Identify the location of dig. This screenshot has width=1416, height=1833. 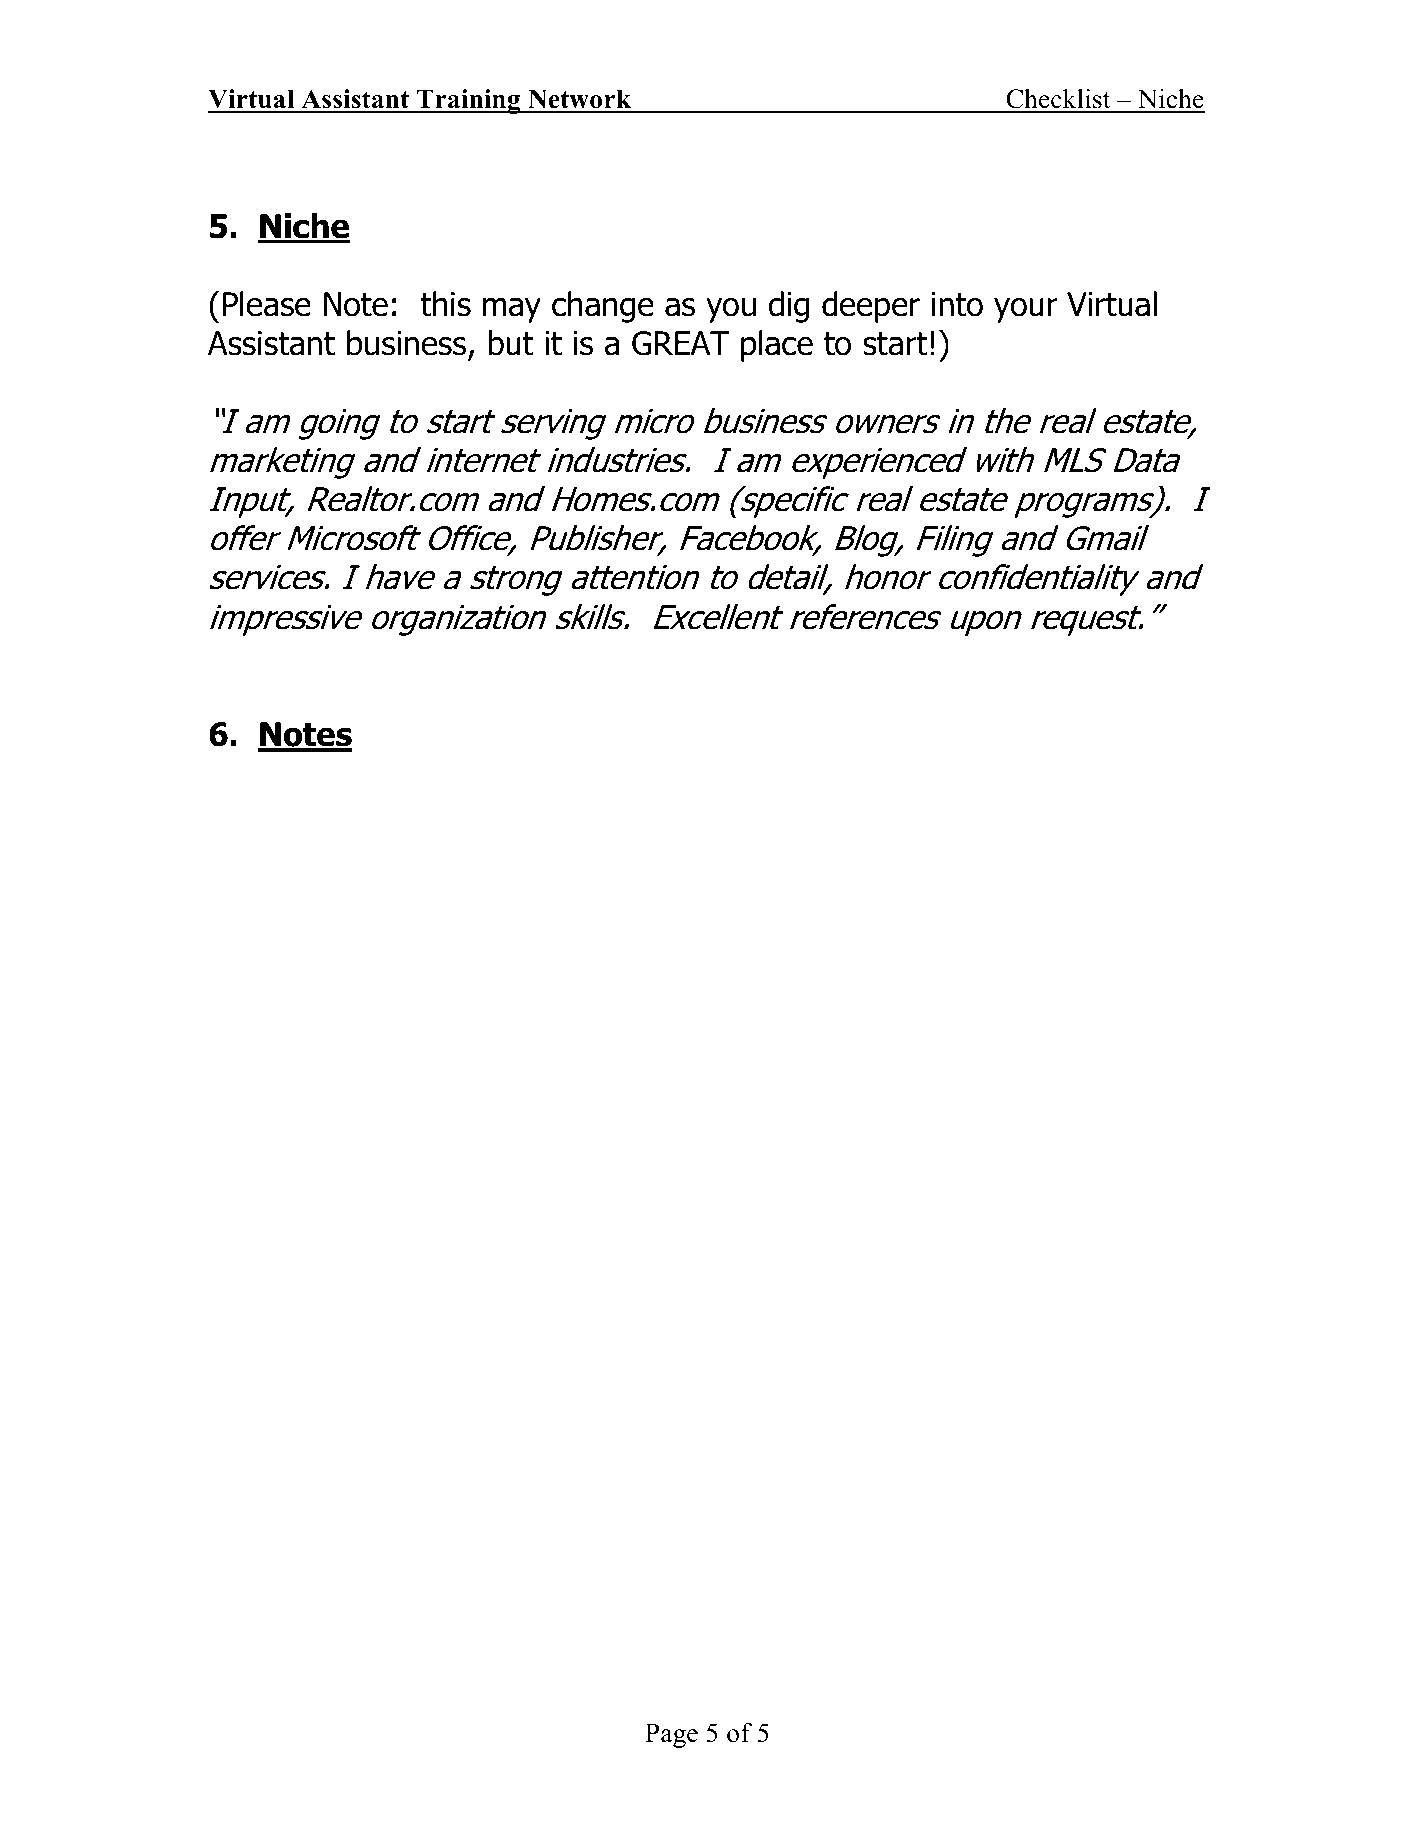
(789, 307).
